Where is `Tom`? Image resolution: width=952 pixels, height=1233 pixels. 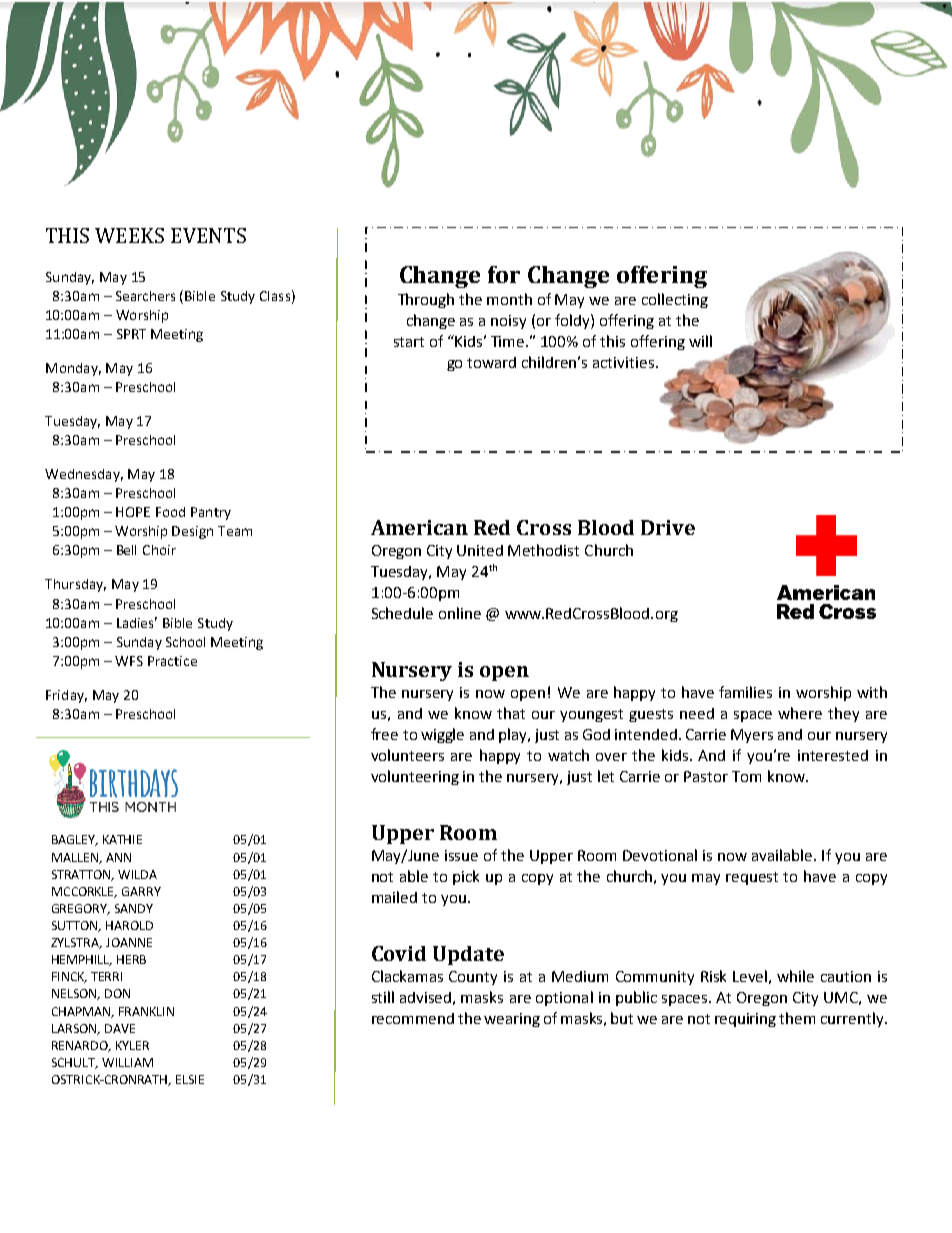
Tom is located at coordinates (746, 776).
